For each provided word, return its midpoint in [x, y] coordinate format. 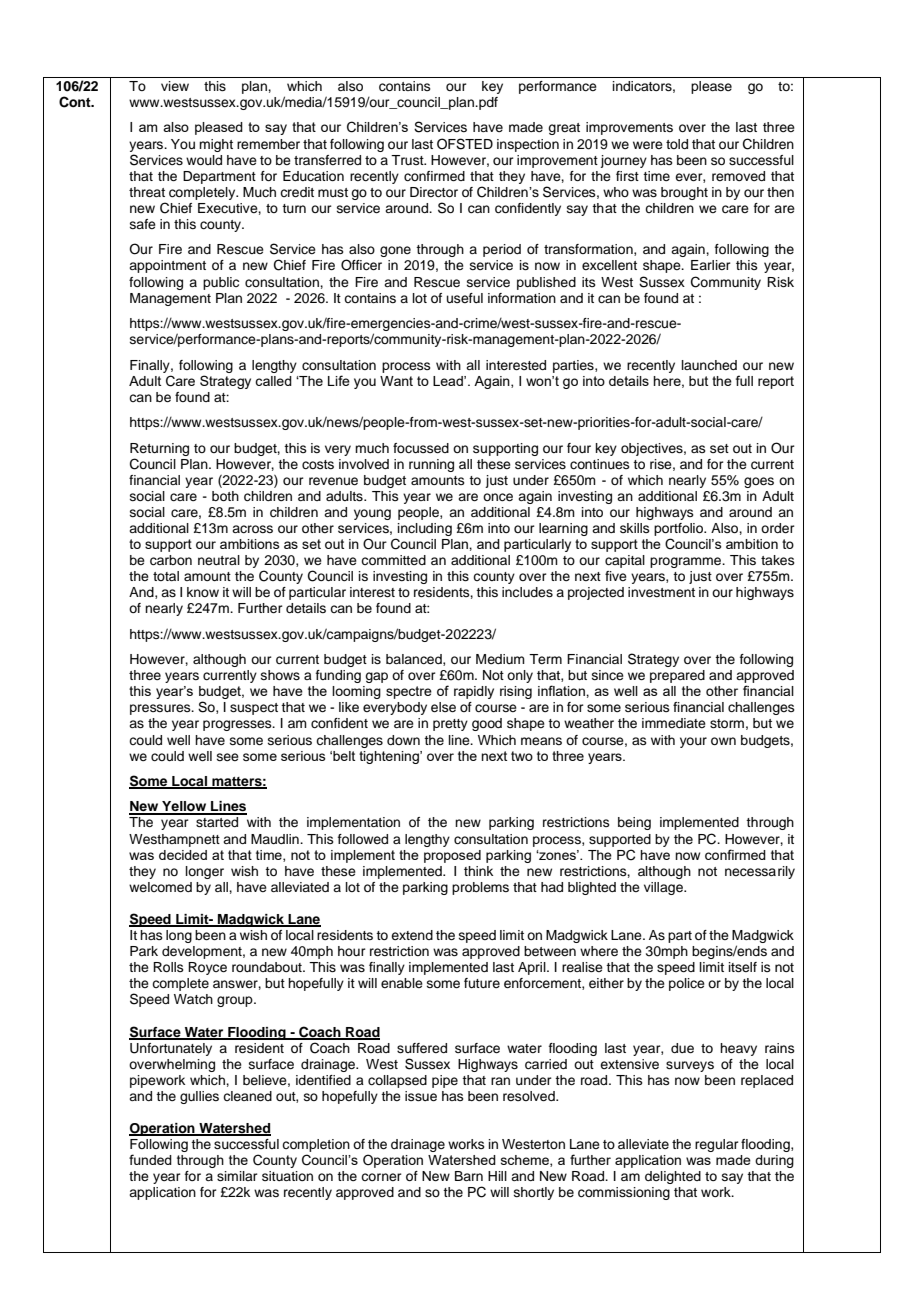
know [203, 592]
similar [237, 1176]
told [677, 144]
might [216, 145]
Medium [500, 659]
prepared [677, 676]
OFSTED [465, 144]
